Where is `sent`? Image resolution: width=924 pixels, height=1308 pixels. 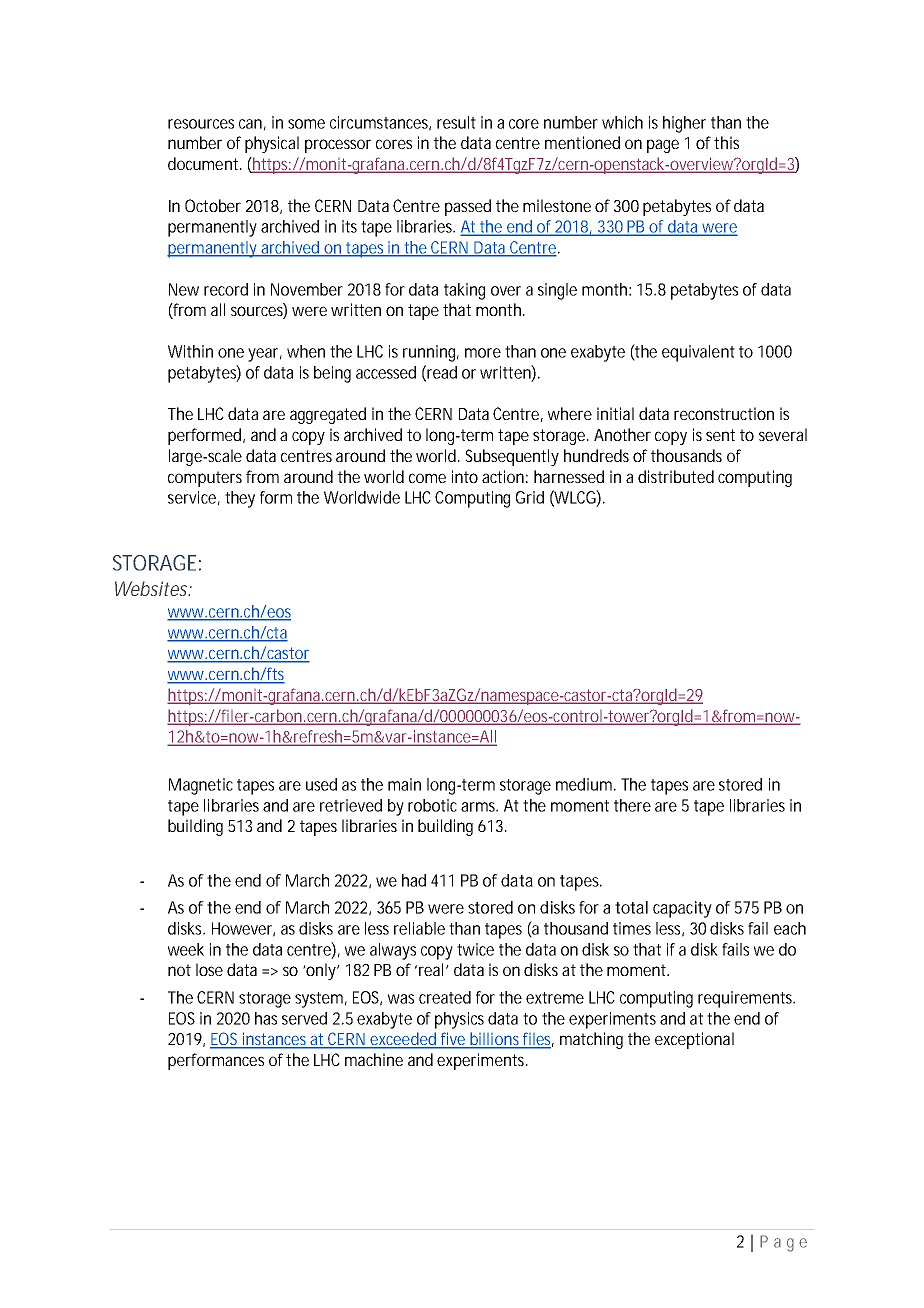 sent is located at coordinates (720, 435).
